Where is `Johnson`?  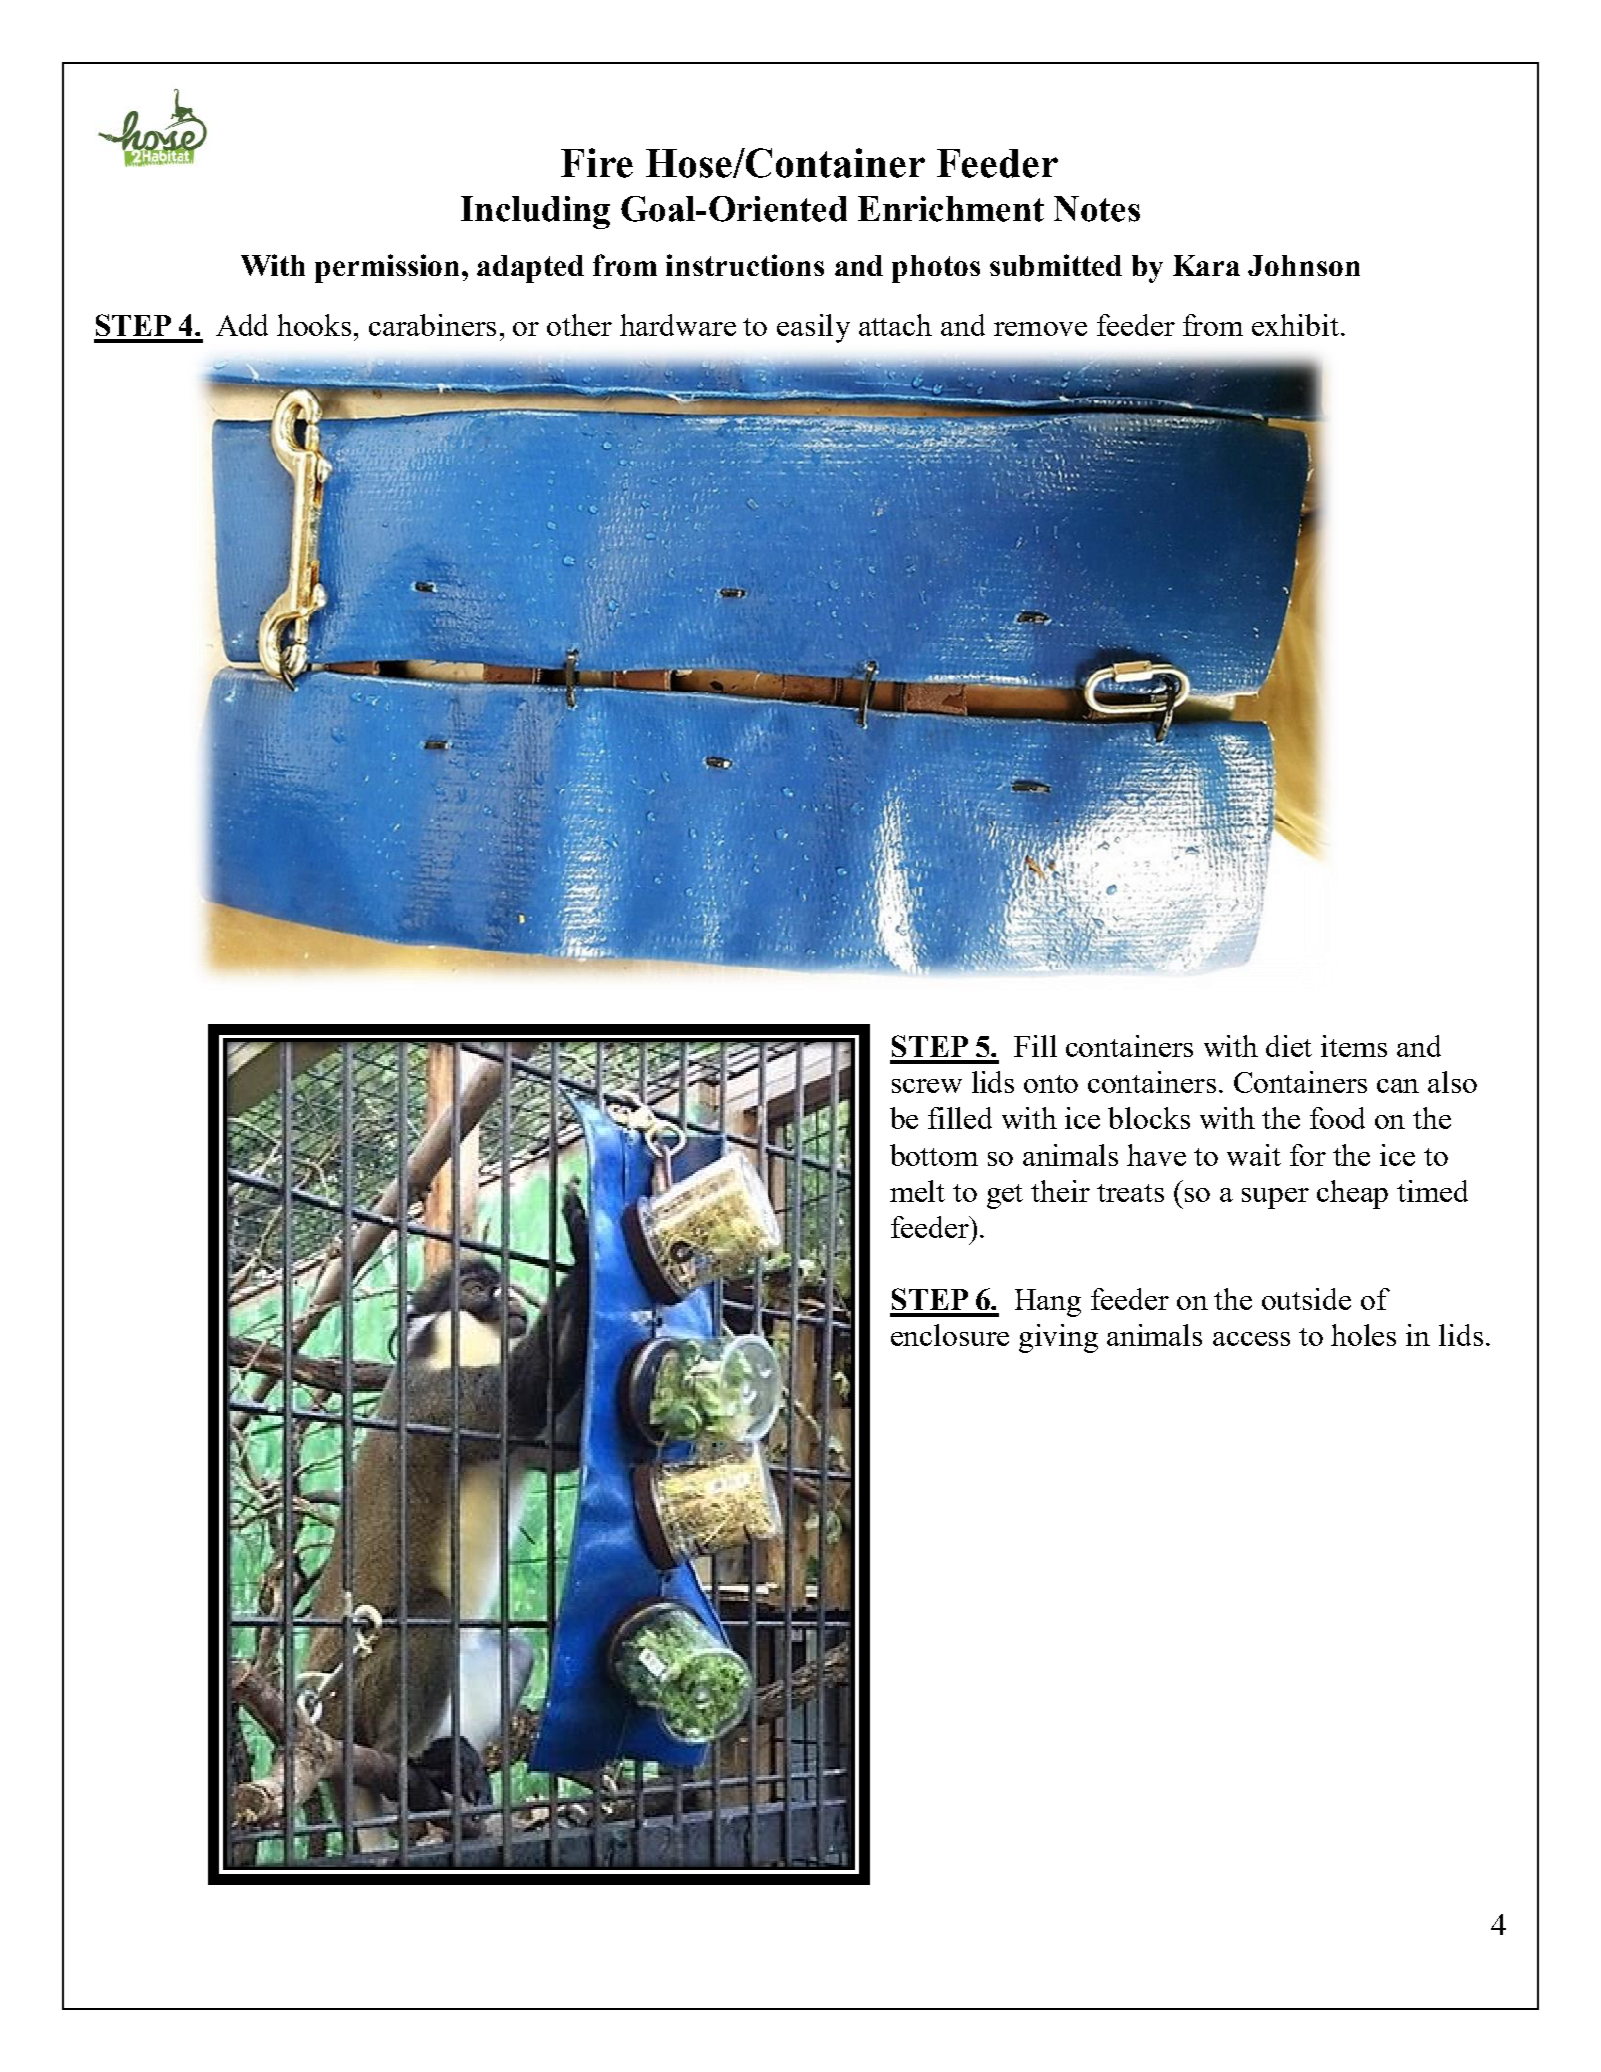 Johnson is located at coordinates (1304, 265).
